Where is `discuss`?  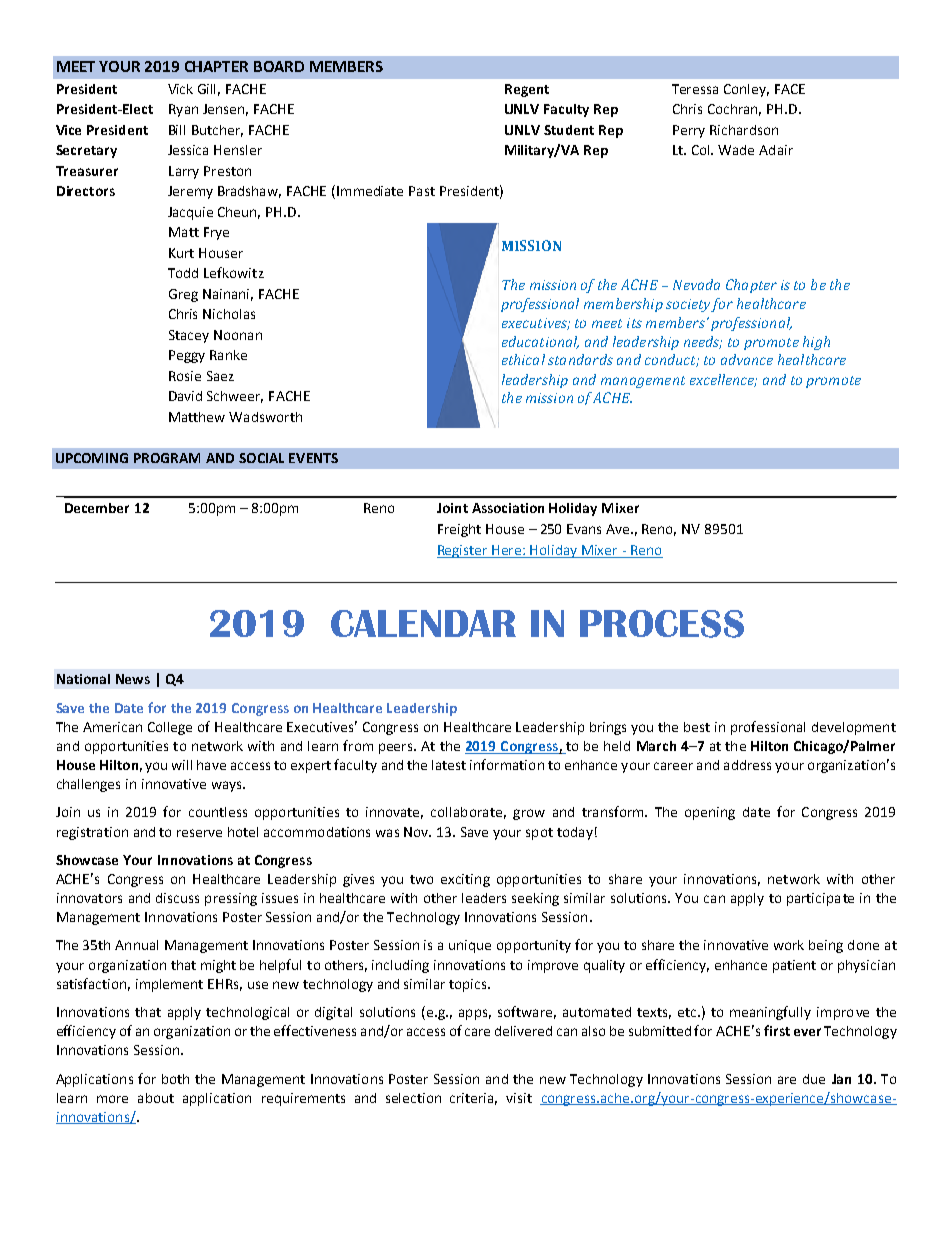 discuss is located at coordinates (177, 898).
